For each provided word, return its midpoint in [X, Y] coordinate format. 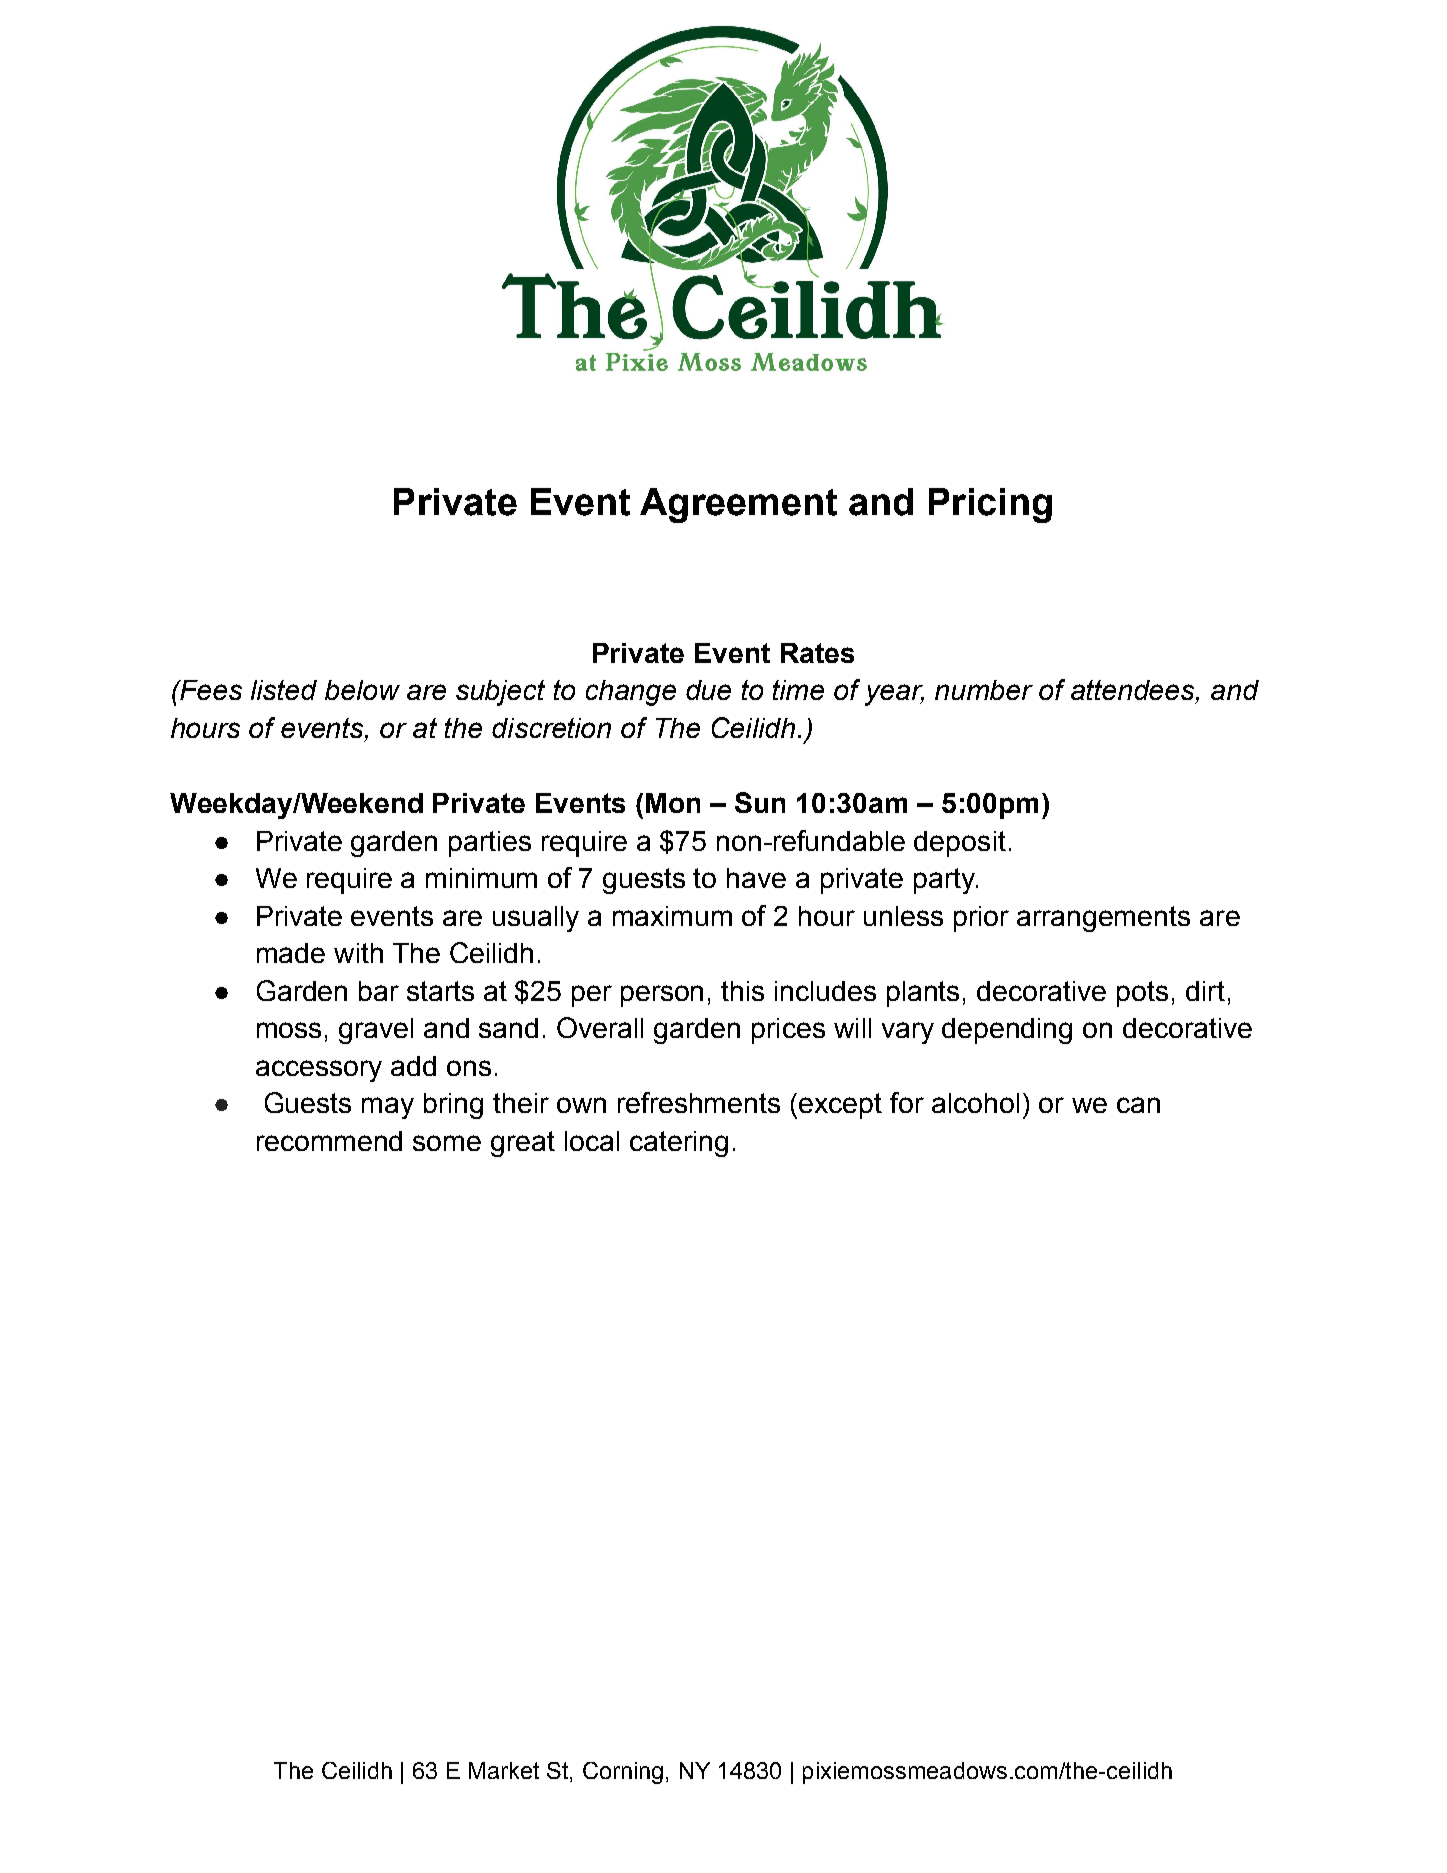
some [447, 1143]
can [1138, 1105]
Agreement [738, 505]
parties [490, 844]
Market [504, 1770]
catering [679, 1144]
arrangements [1103, 919]
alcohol [975, 1103]
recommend [329, 1141]
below [362, 690]
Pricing [990, 505]
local [592, 1141]
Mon [673, 803]
